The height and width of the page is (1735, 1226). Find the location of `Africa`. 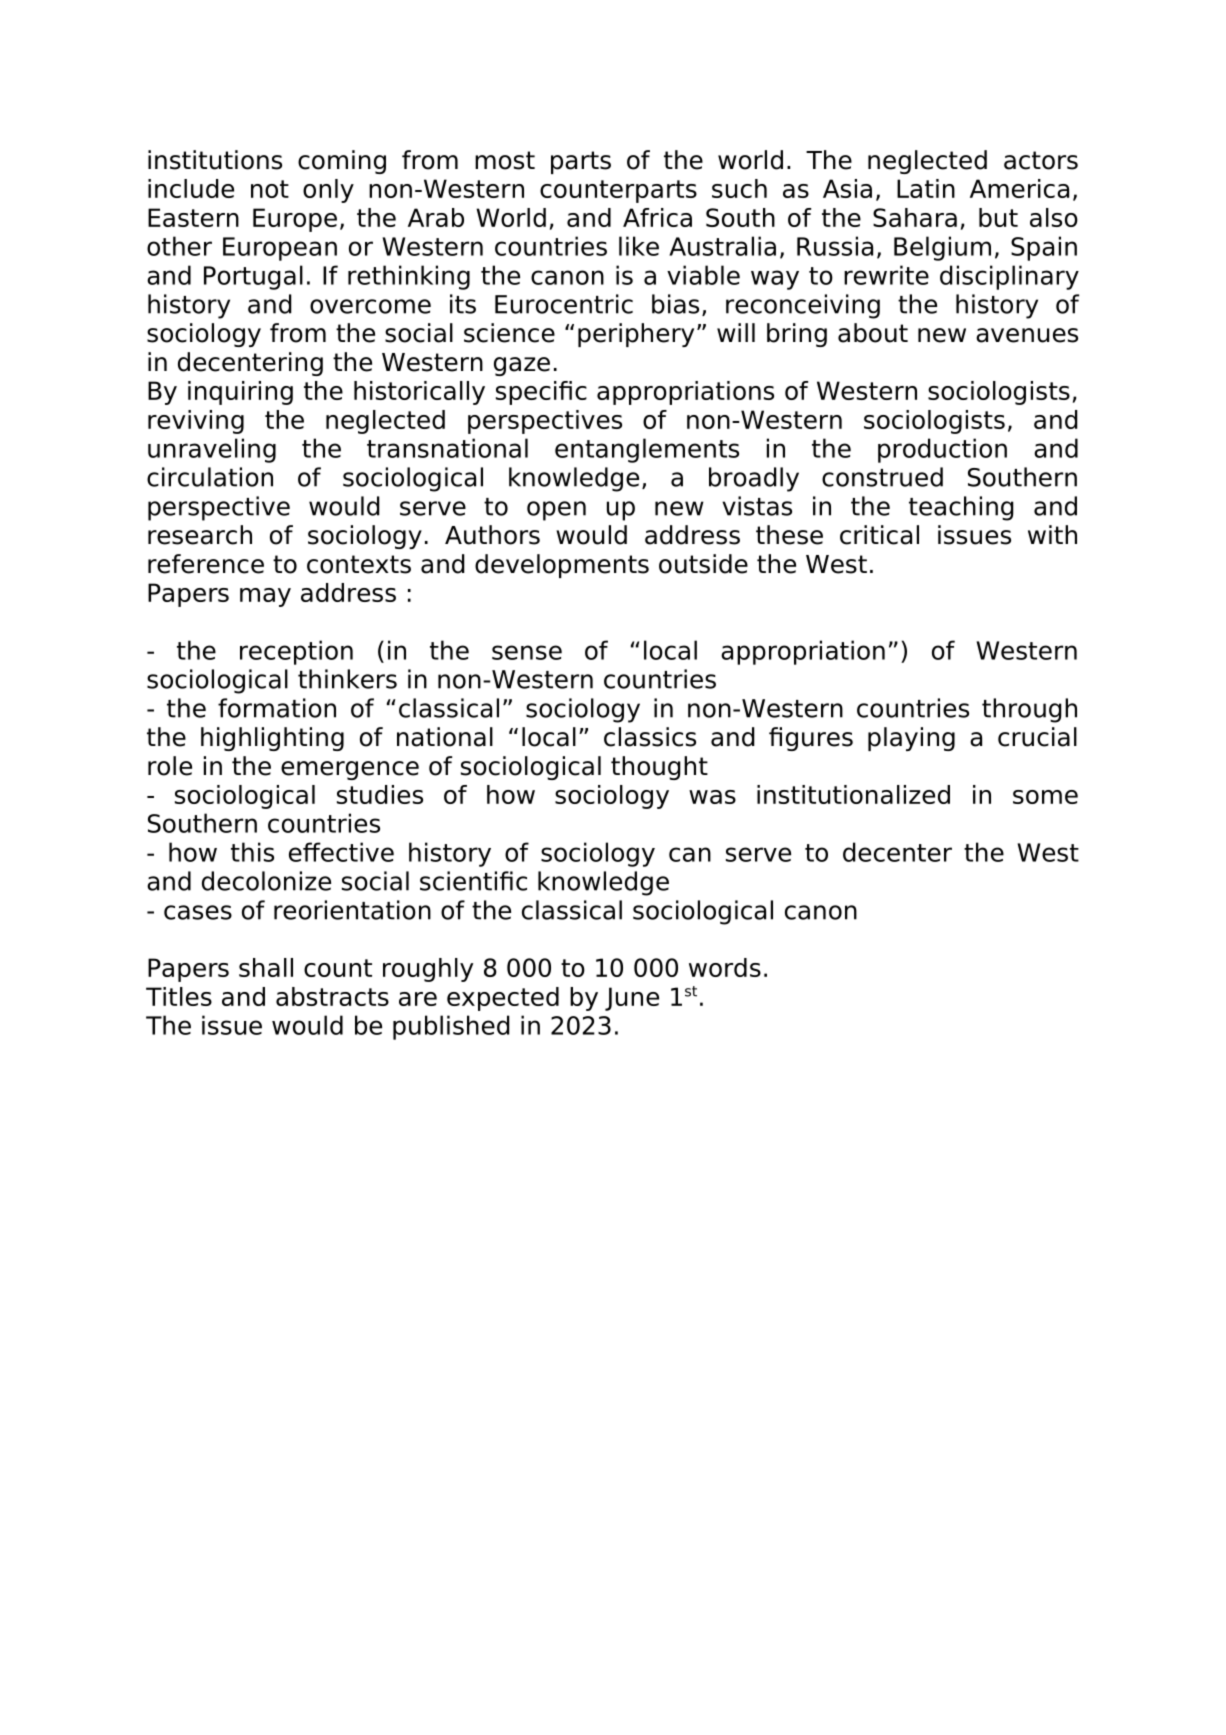

Africa is located at coordinates (657, 217).
